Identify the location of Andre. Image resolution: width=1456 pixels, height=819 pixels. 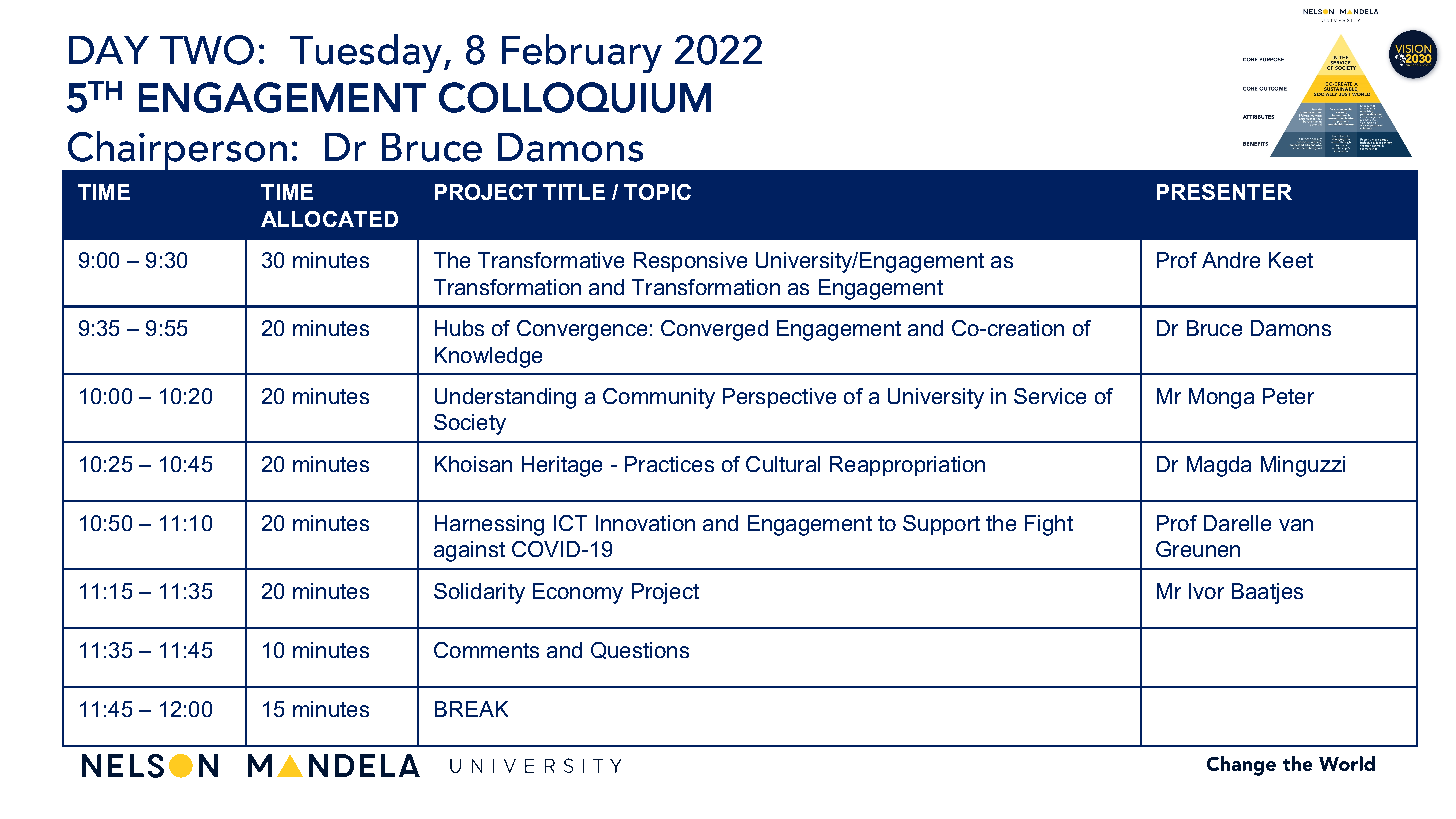
(1231, 260).
